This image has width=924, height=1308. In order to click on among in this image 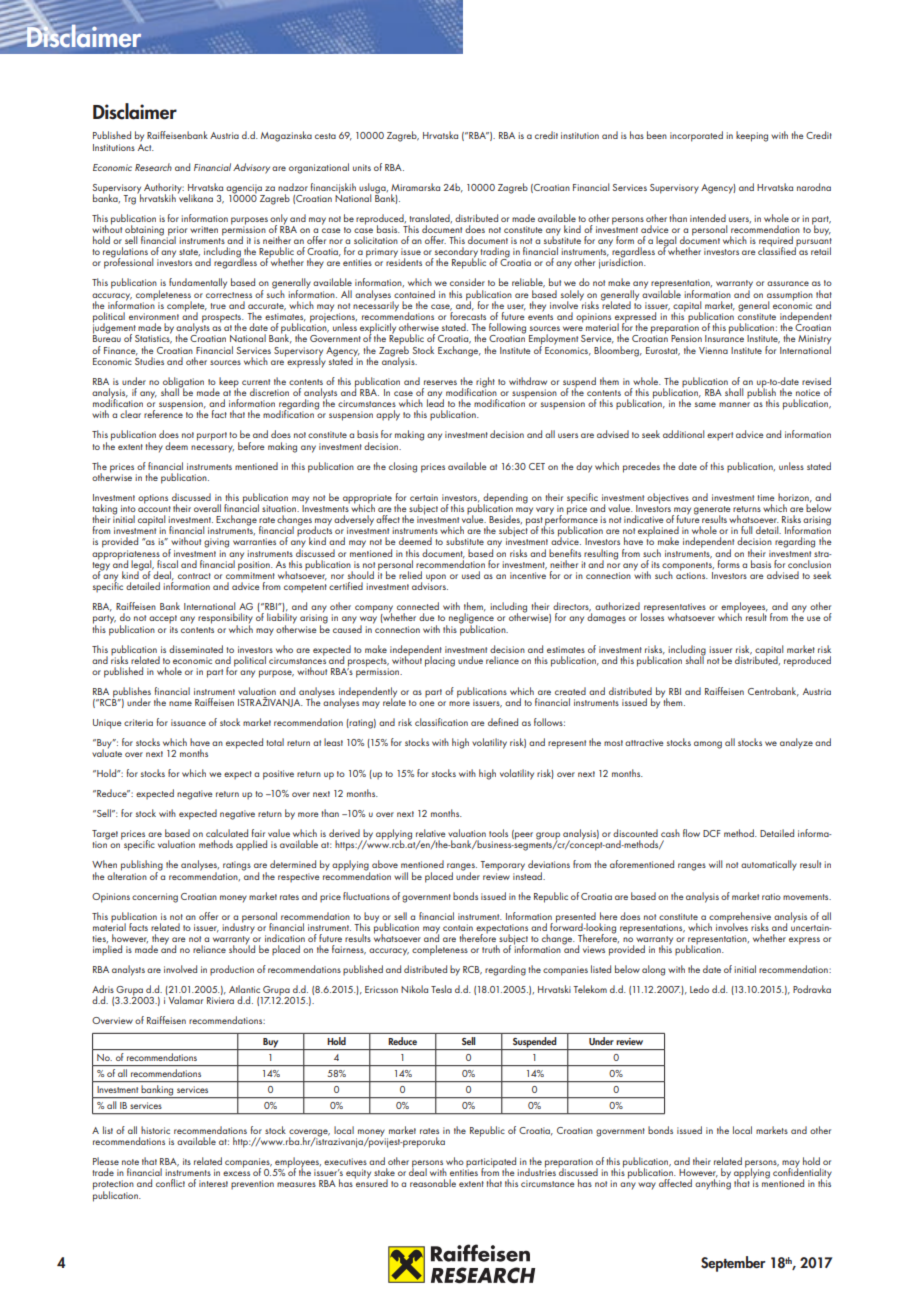, I will do `click(708, 745)`.
